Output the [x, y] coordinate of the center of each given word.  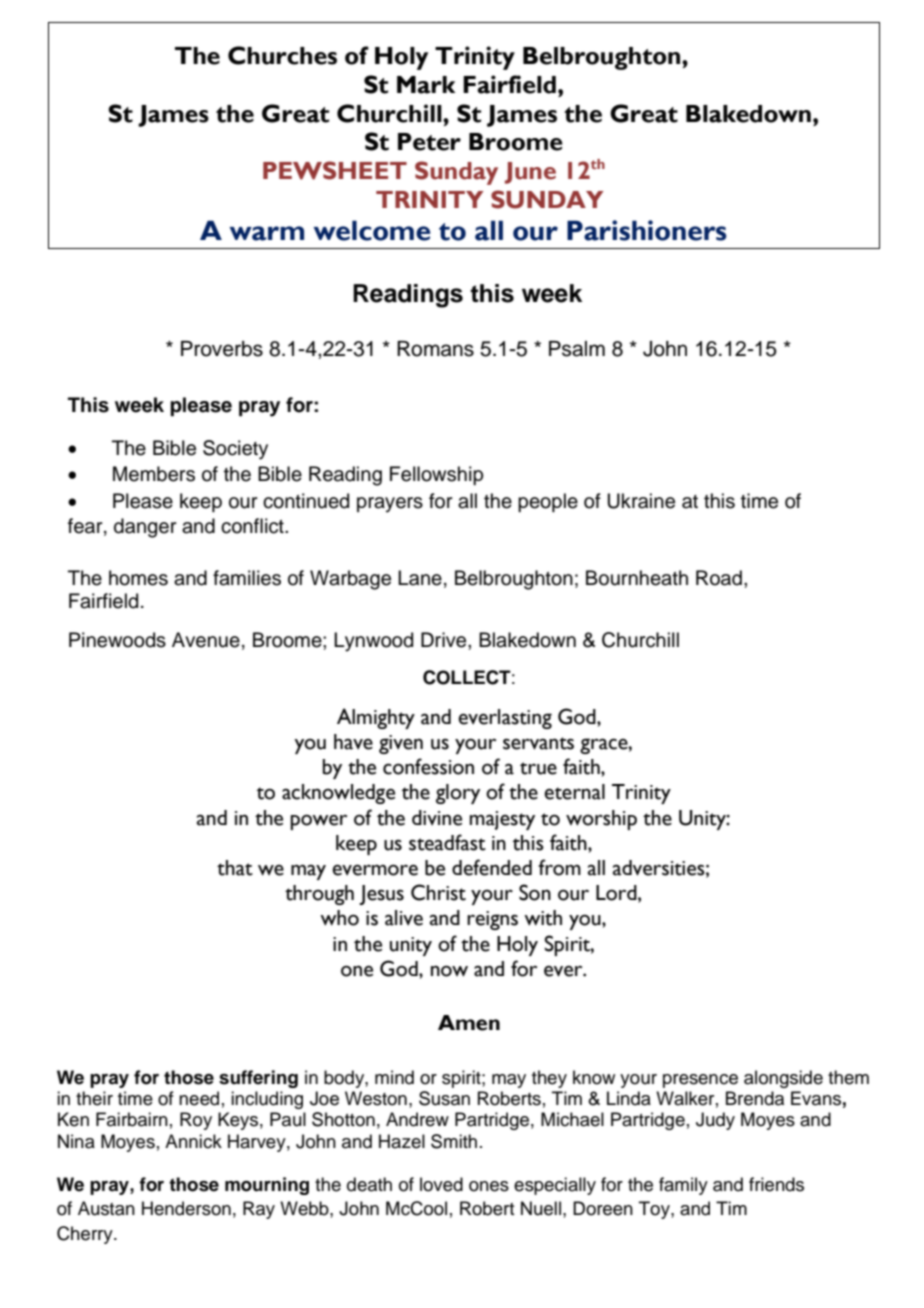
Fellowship [436, 475]
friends [776, 1184]
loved [441, 1184]
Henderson [186, 1208]
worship [601, 820]
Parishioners [647, 230]
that [235, 868]
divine [437, 818]
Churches [282, 55]
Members [154, 474]
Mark [426, 85]
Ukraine [641, 501]
